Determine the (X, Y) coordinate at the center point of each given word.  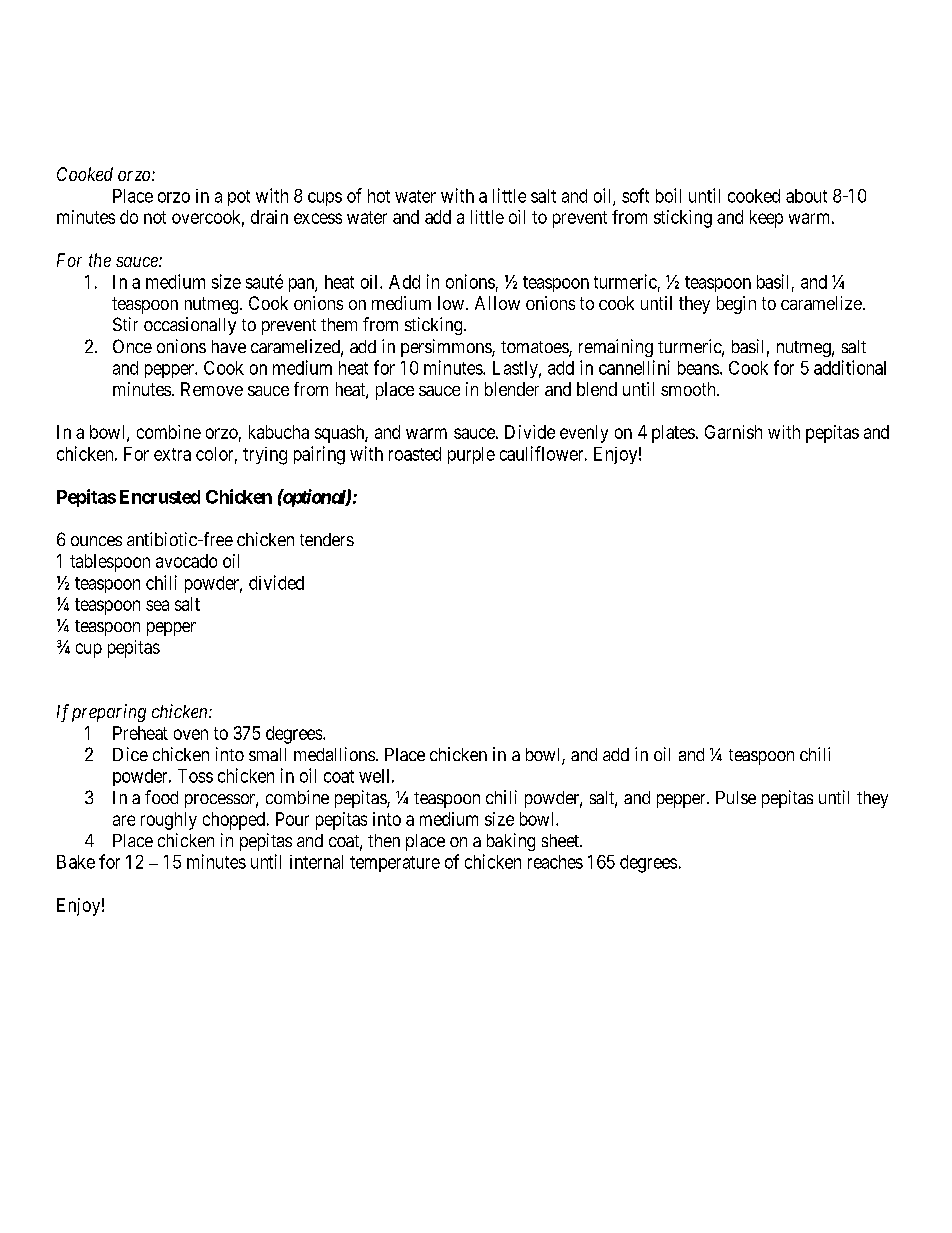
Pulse (736, 797)
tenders (327, 539)
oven (191, 734)
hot (379, 196)
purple (471, 455)
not (155, 217)
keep (766, 219)
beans (698, 368)
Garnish (733, 432)
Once (132, 346)
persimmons (447, 348)
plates (673, 434)
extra (172, 454)
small (267, 754)
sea (157, 605)
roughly (169, 821)
